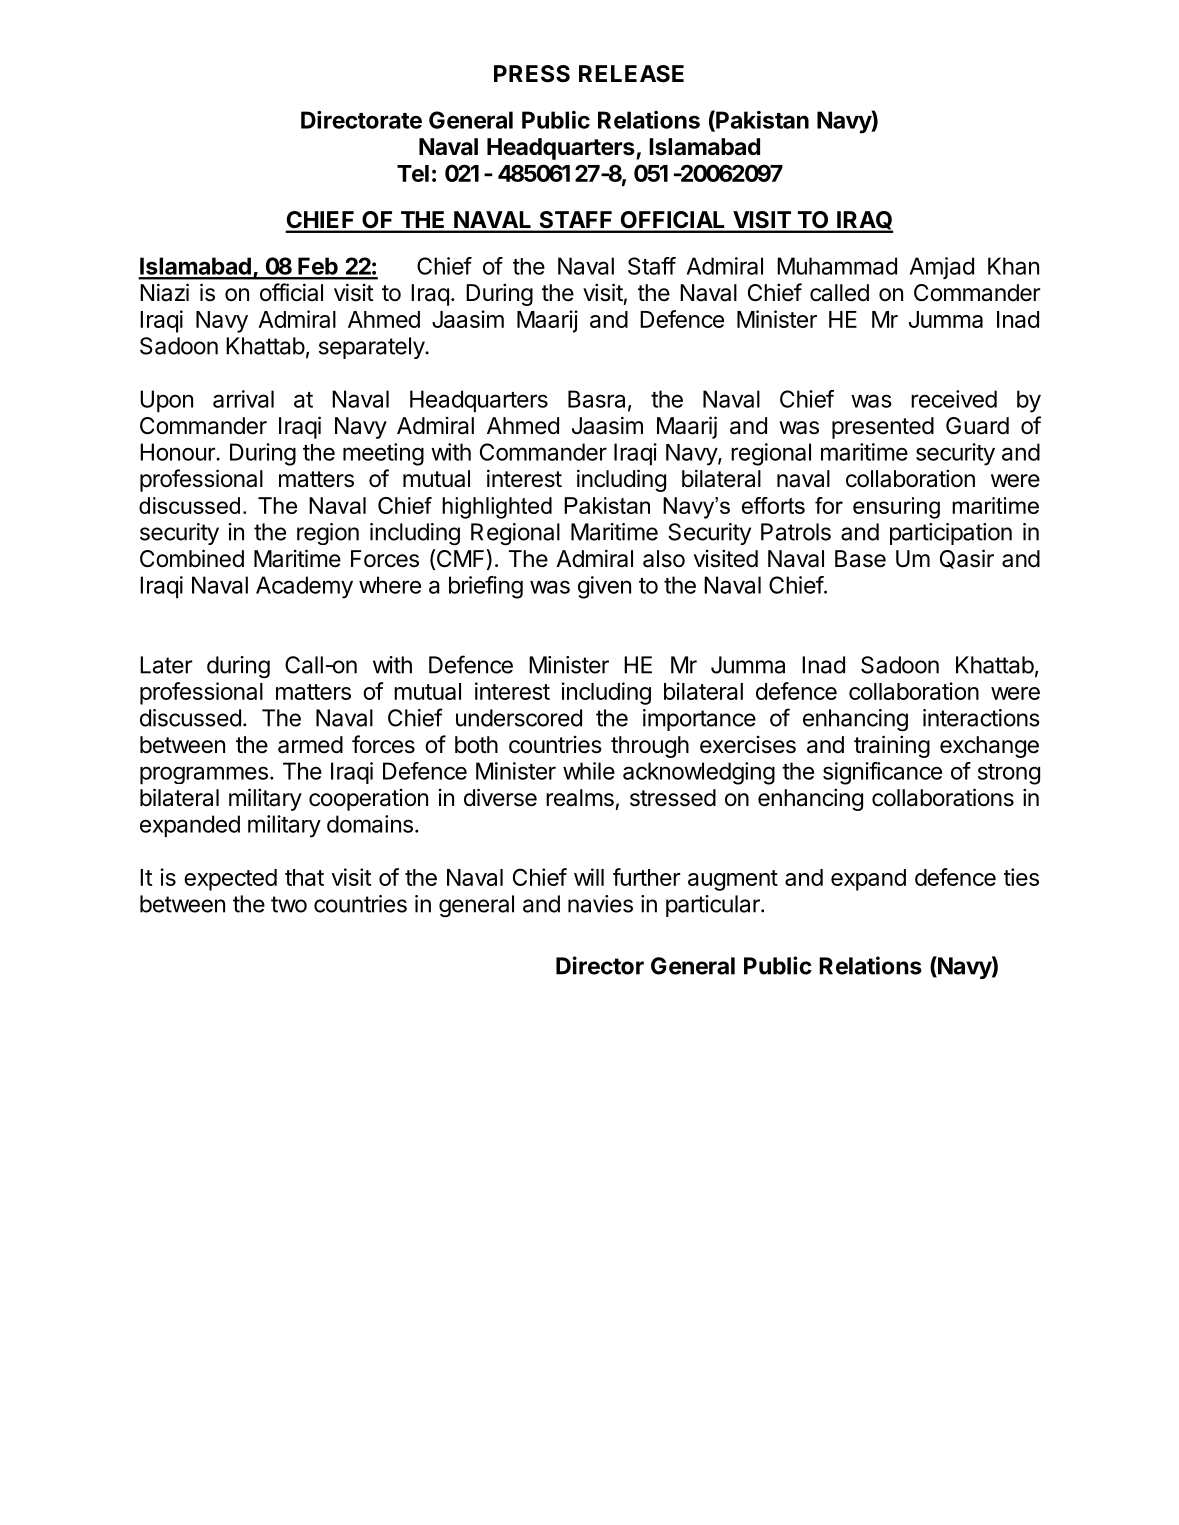  What do you see at coordinates (896, 508) in the screenshot?
I see `ensuring` at bounding box center [896, 508].
